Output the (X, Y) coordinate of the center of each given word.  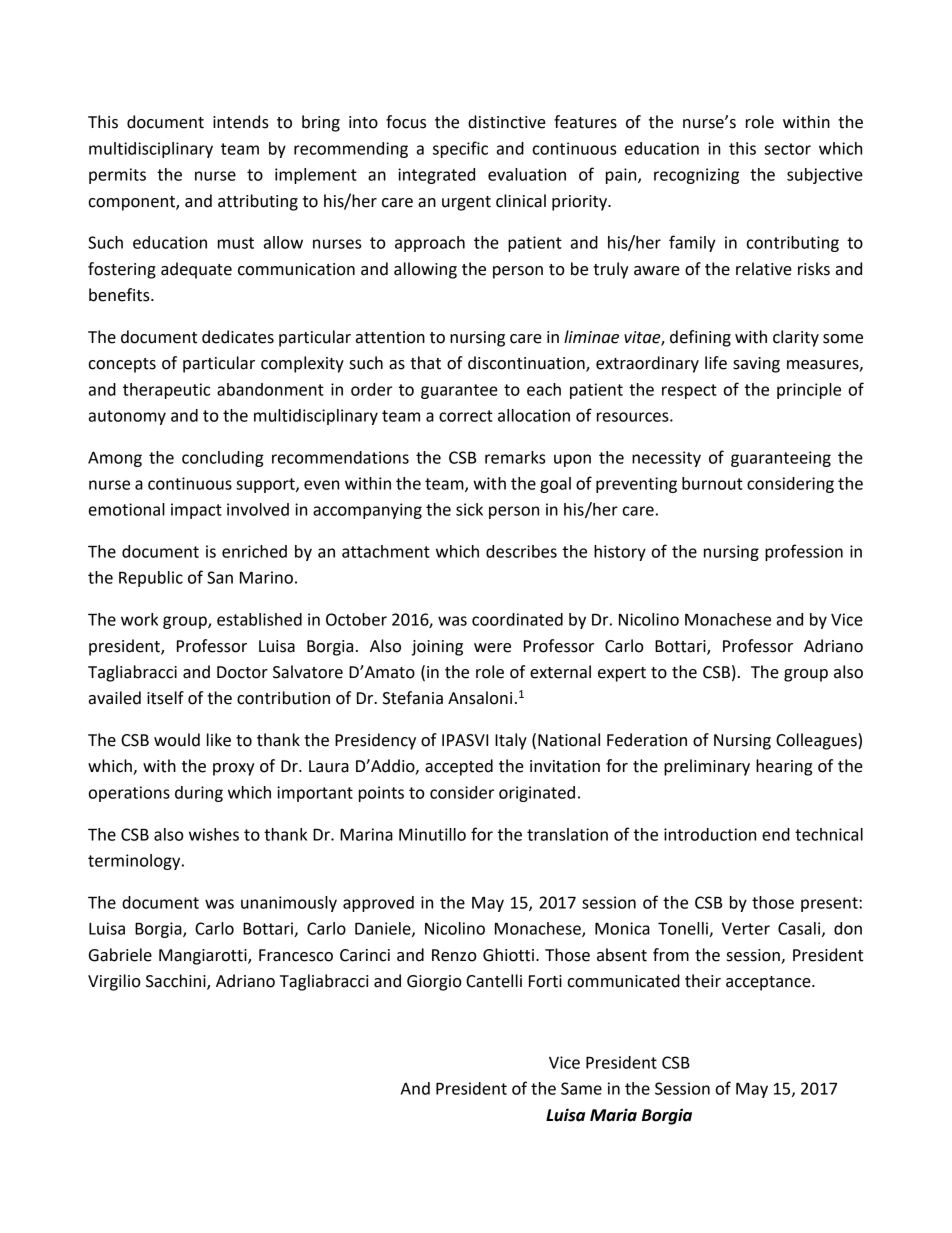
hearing (784, 767)
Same (581, 1088)
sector (787, 149)
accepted (459, 767)
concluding (223, 459)
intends (241, 122)
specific (460, 149)
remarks (515, 457)
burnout (712, 483)
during (199, 794)
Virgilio (114, 982)
